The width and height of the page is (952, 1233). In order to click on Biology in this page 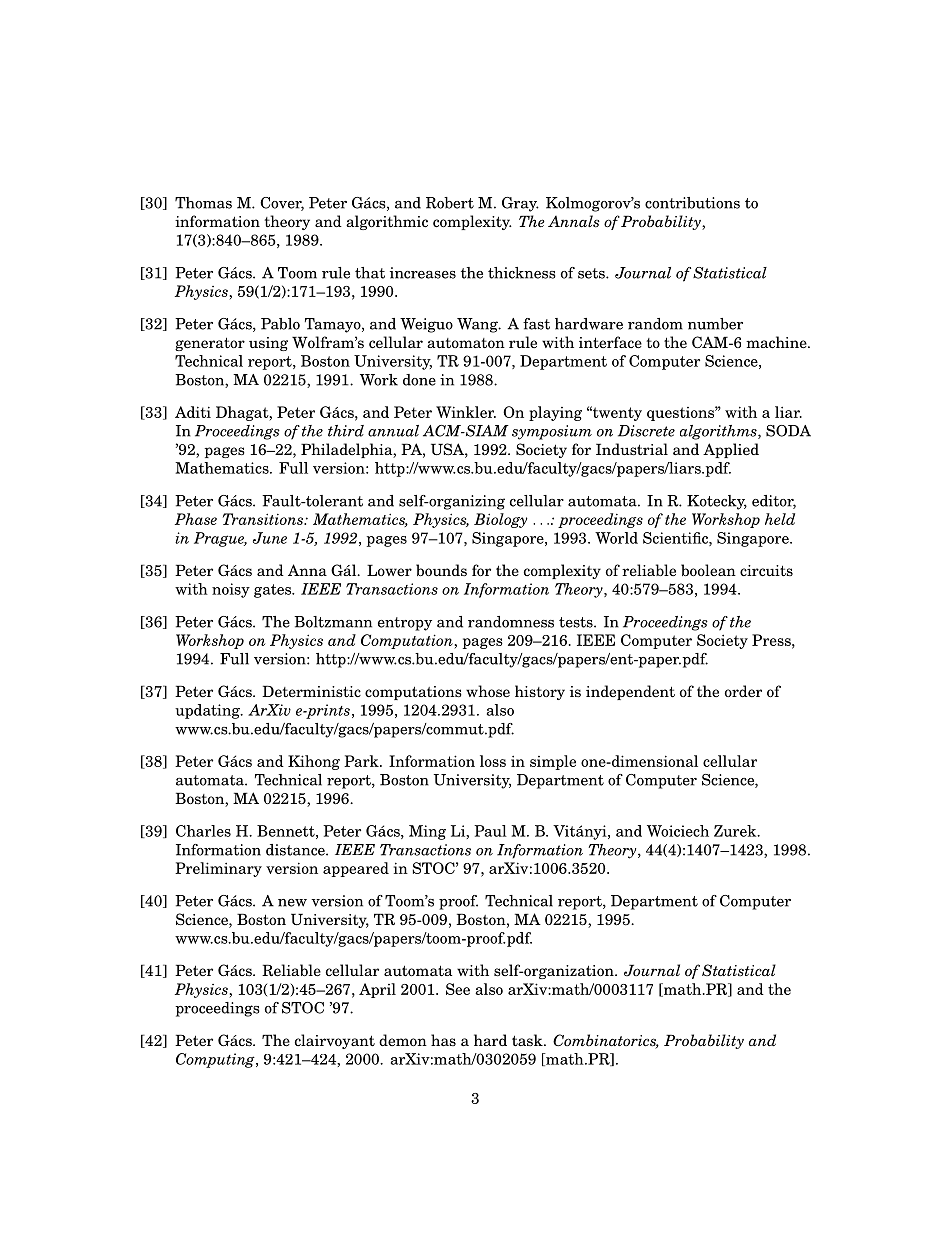, I will do `click(501, 520)`.
